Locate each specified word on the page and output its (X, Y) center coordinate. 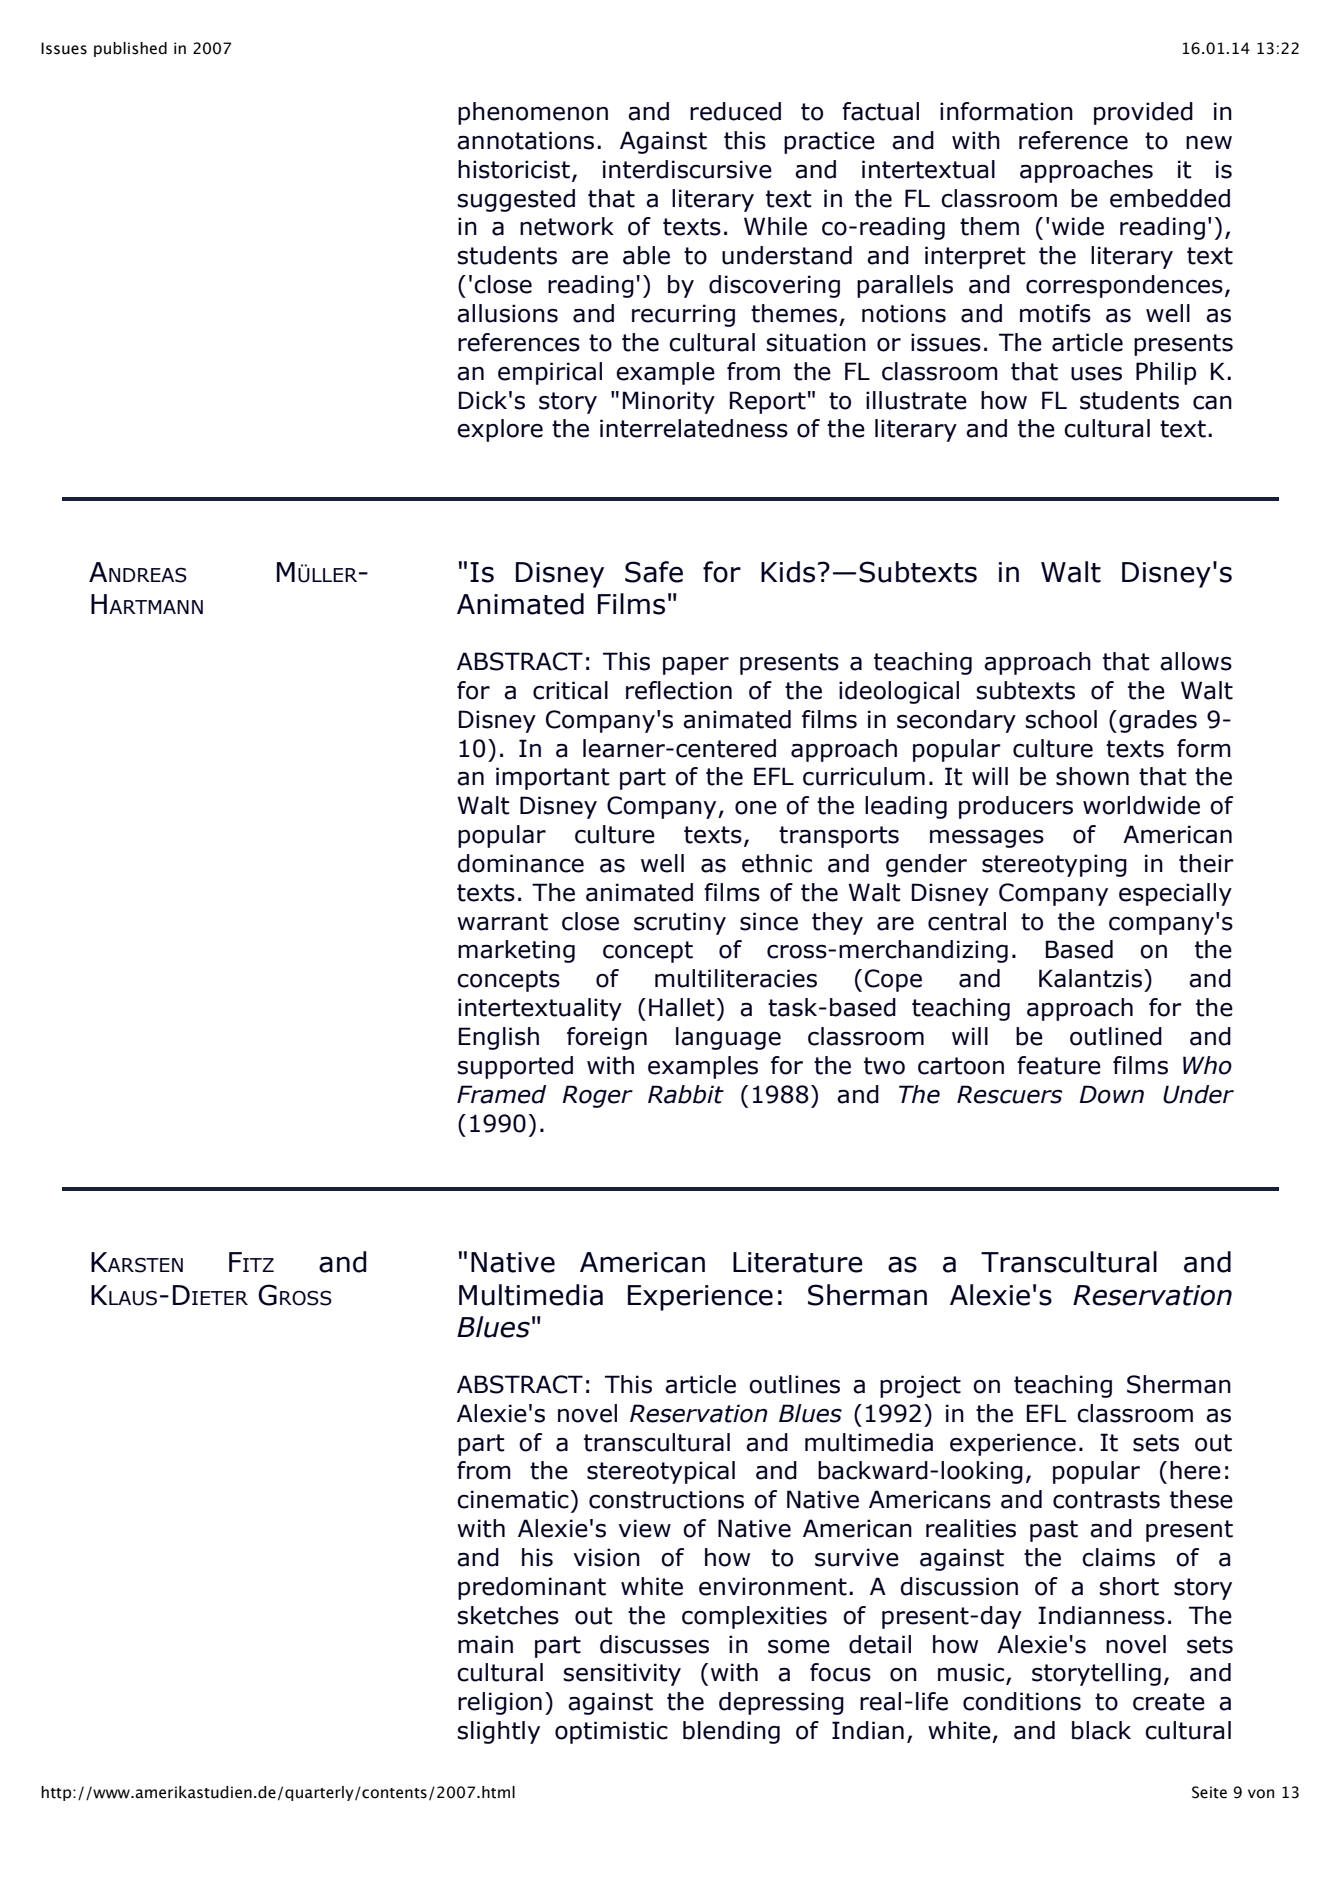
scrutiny (680, 923)
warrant (502, 922)
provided (1143, 113)
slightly (499, 1732)
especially (1175, 894)
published (130, 49)
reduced (735, 111)
